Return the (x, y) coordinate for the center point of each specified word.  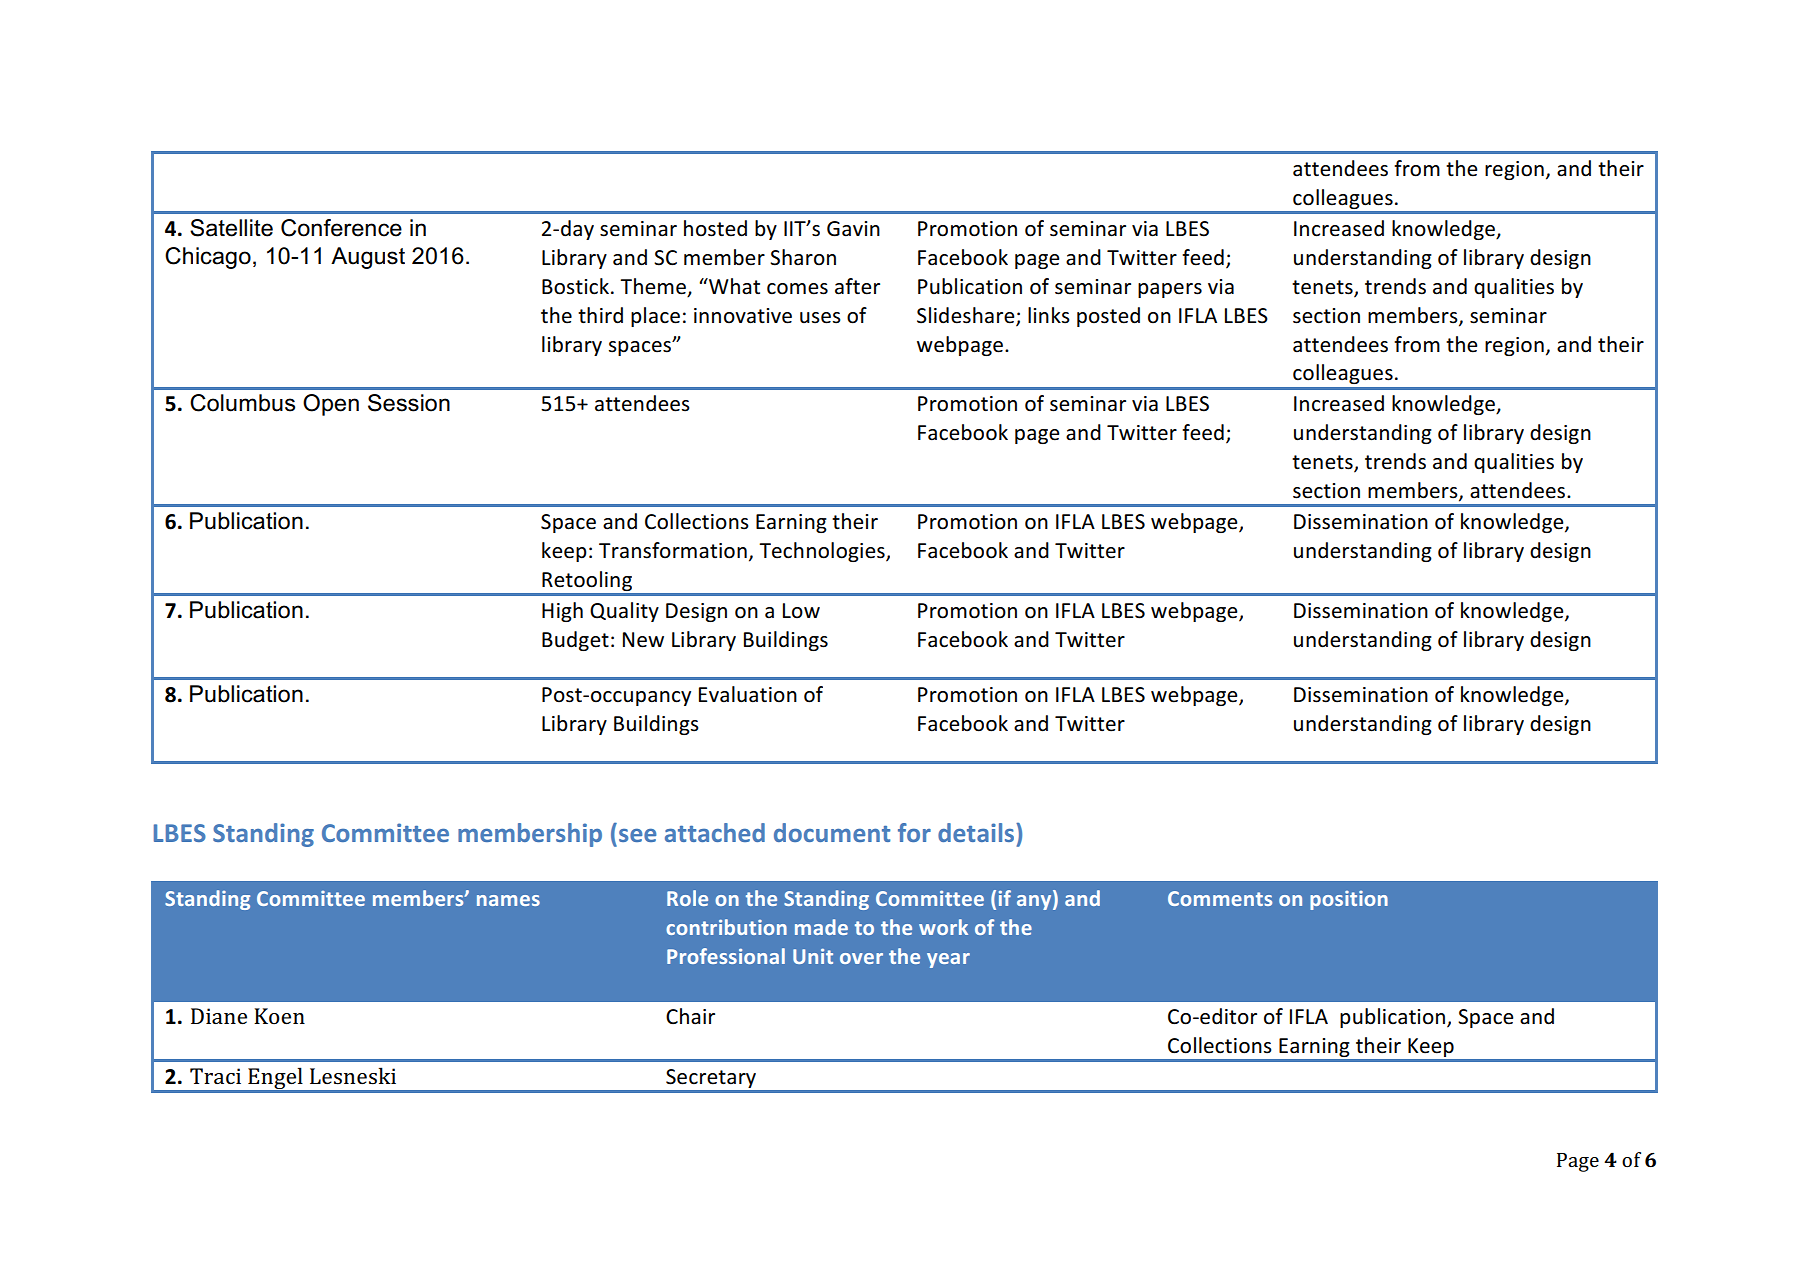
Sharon (803, 257)
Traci (215, 1076)
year (948, 960)
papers (1170, 290)
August (368, 258)
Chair (690, 1016)
